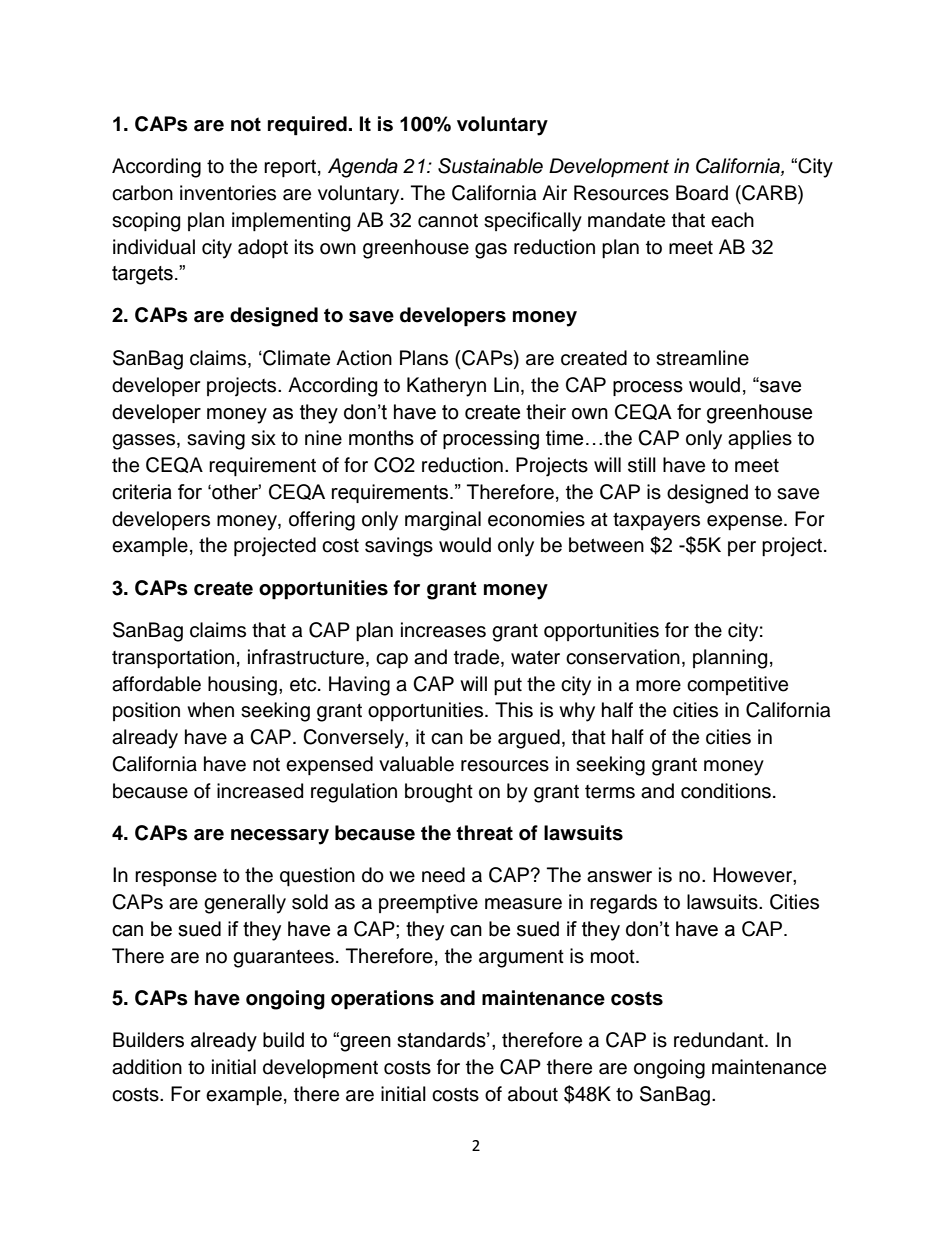 Image resolution: width=952 pixels, height=1233 pixels. What do you see at coordinates (263, 438) in the screenshot?
I see `six` at bounding box center [263, 438].
